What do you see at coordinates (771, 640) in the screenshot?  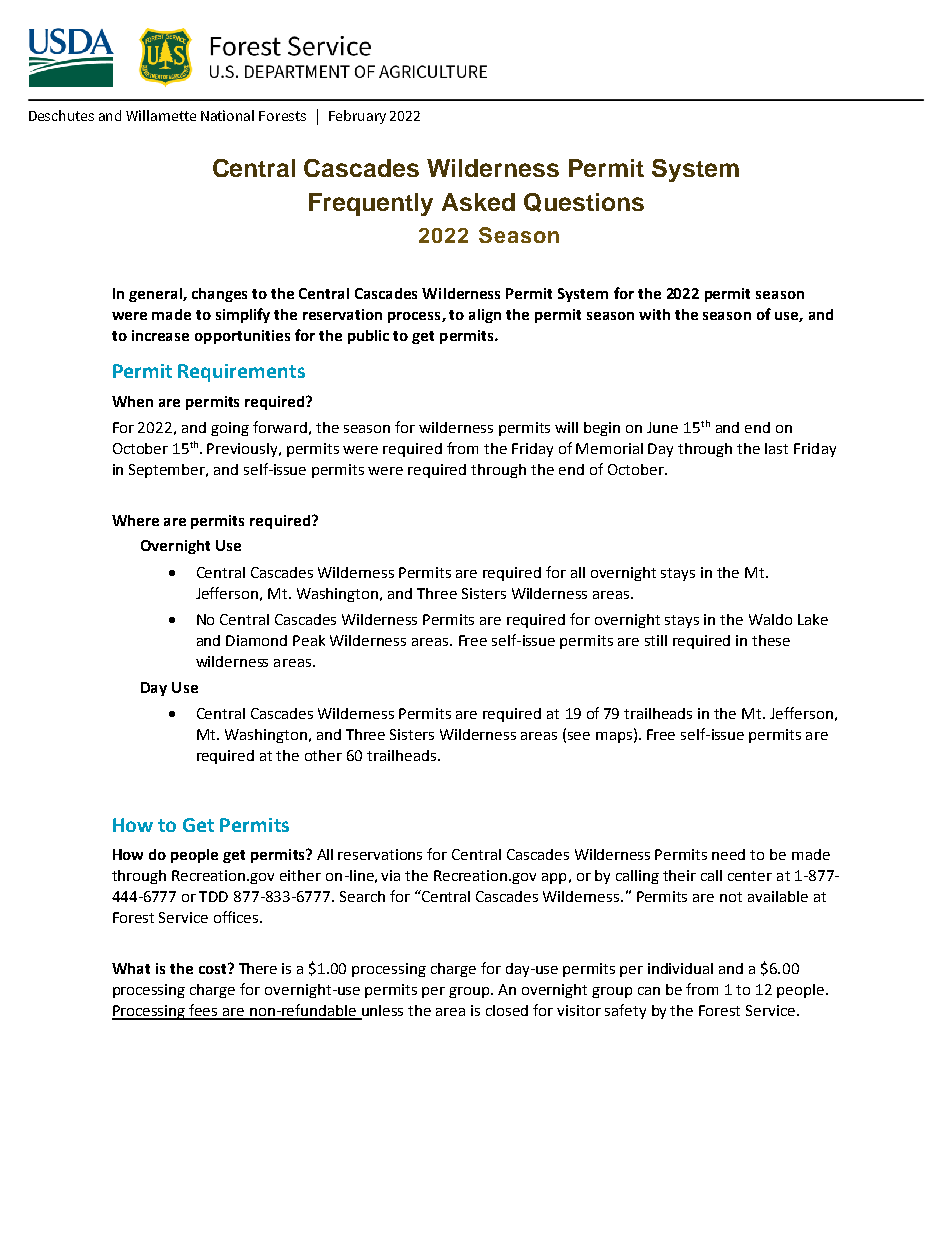 I see `these` at bounding box center [771, 640].
